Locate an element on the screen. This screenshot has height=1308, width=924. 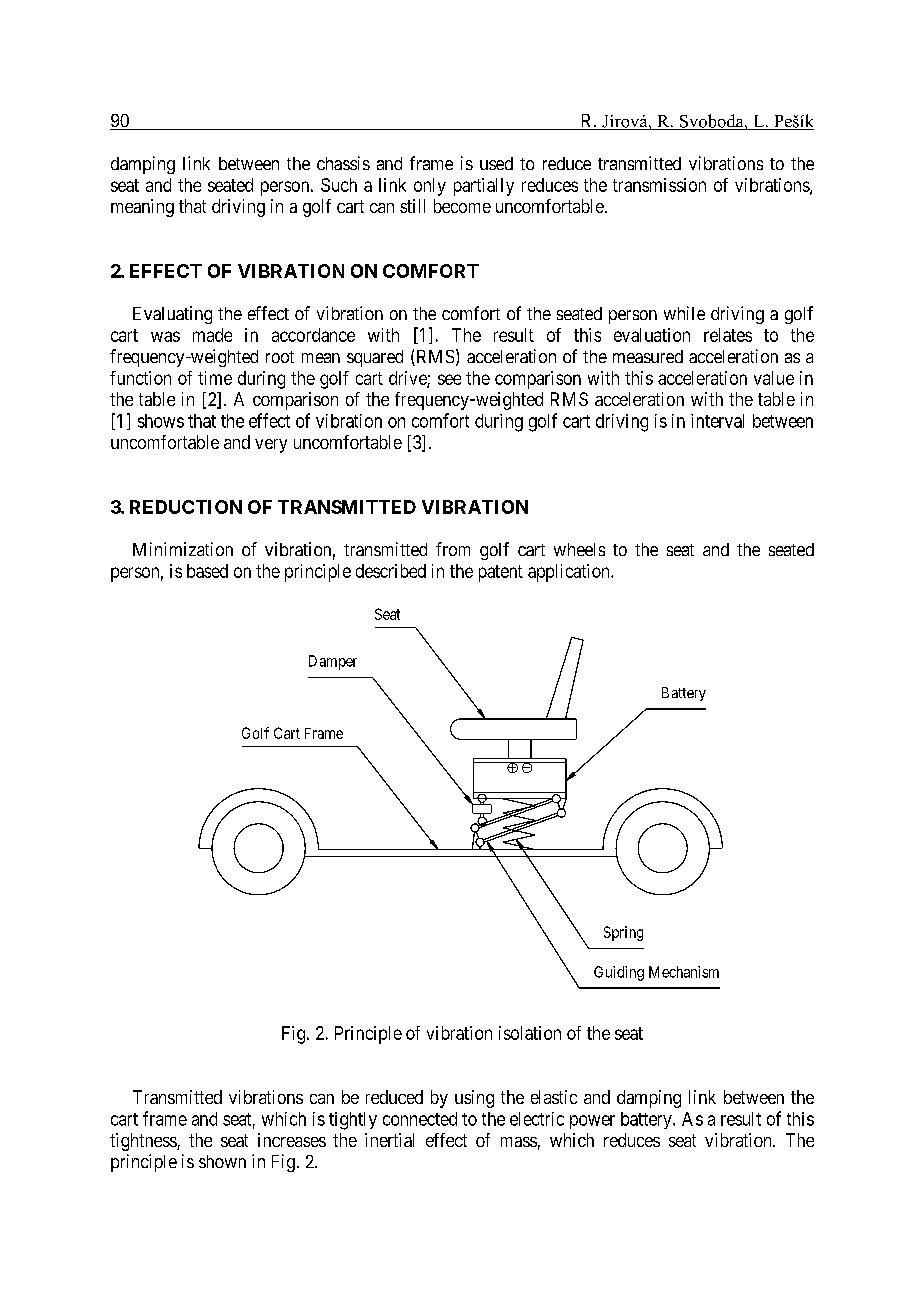
shown is located at coordinates (222, 1161).
